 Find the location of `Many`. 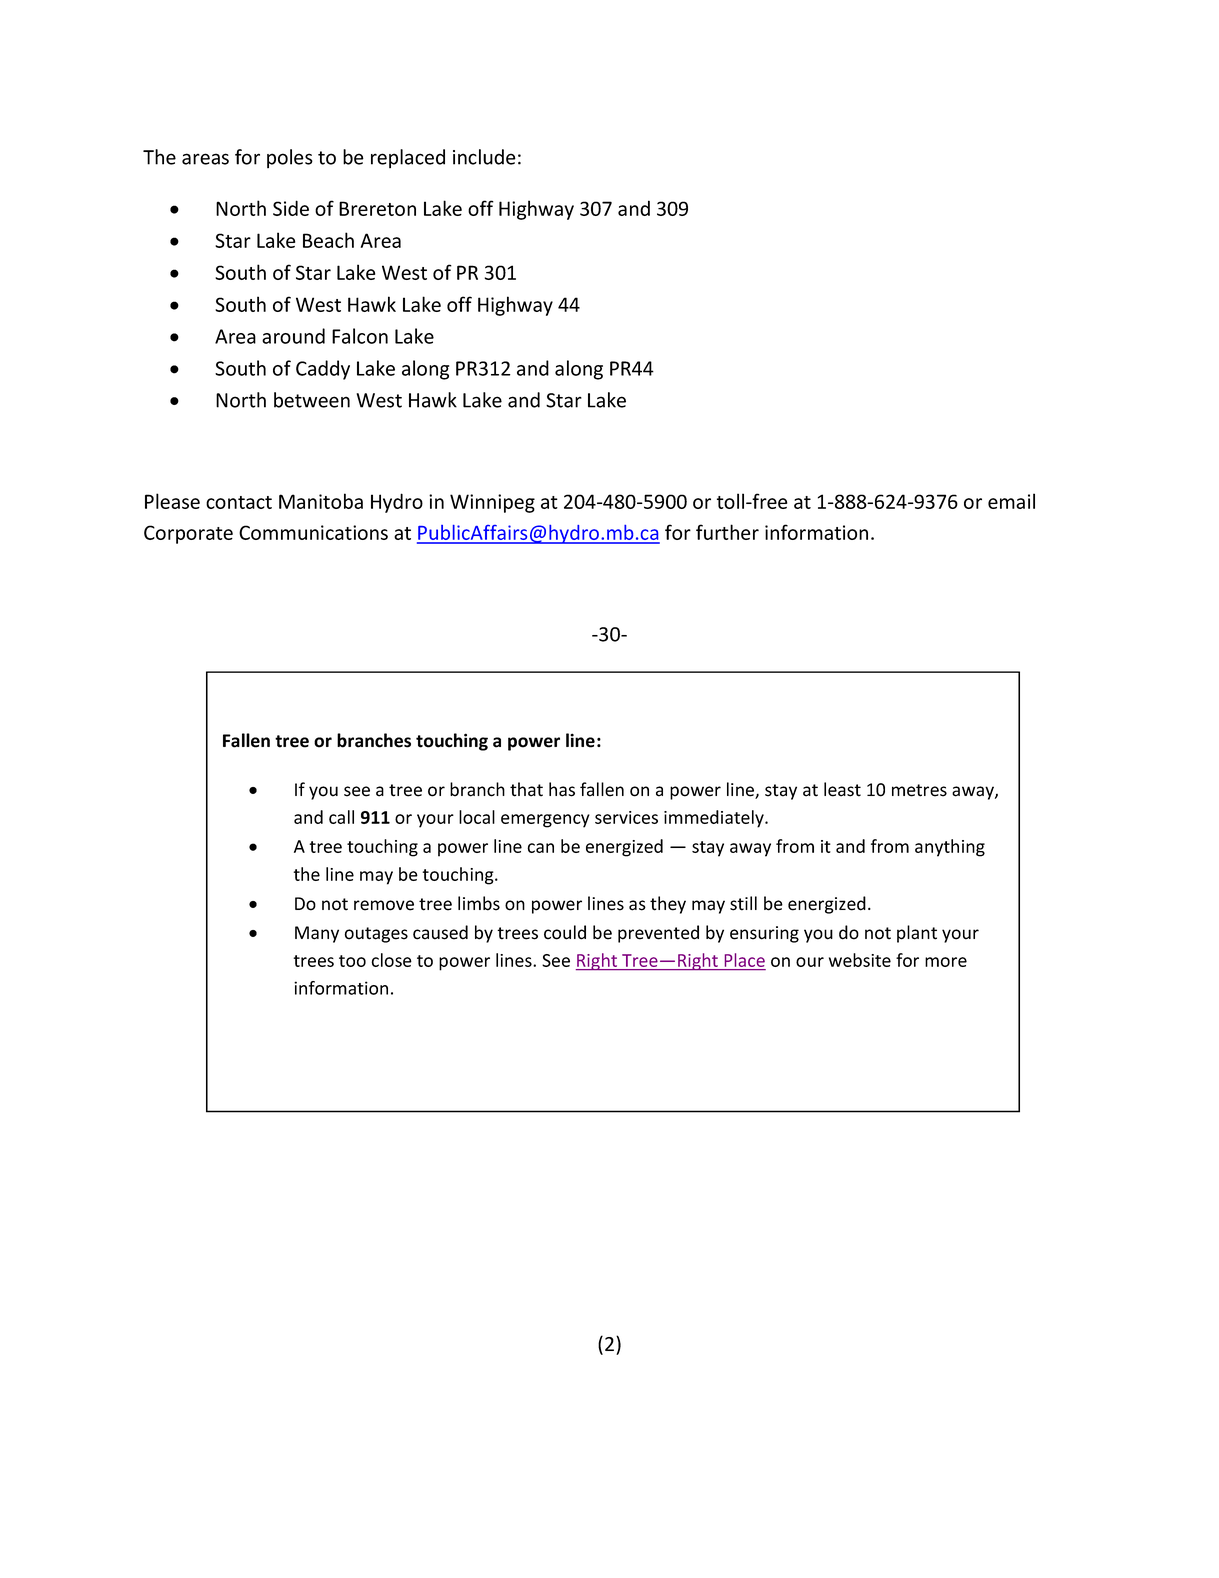

Many is located at coordinates (317, 934).
